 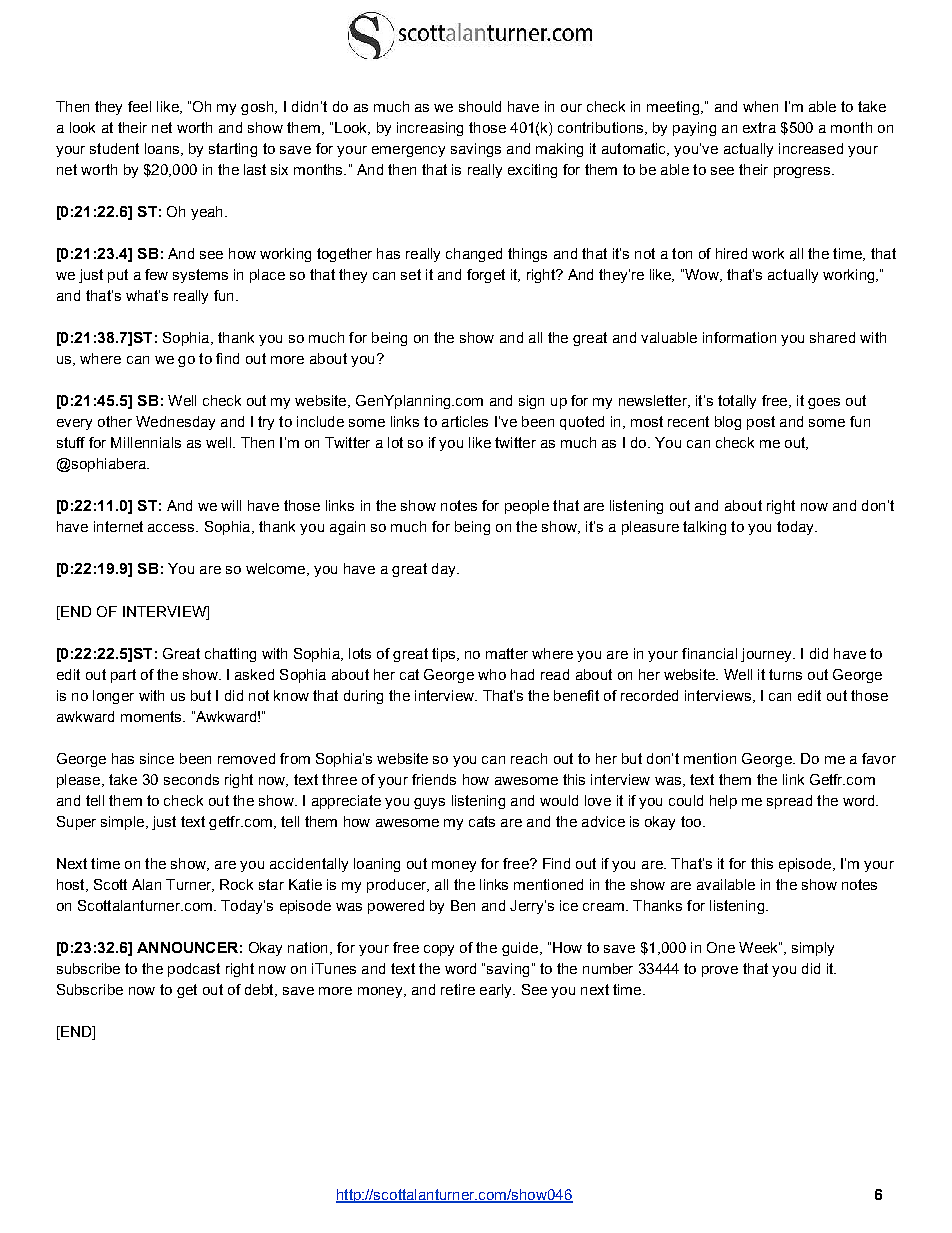 I want to click on extra, so click(x=759, y=127).
